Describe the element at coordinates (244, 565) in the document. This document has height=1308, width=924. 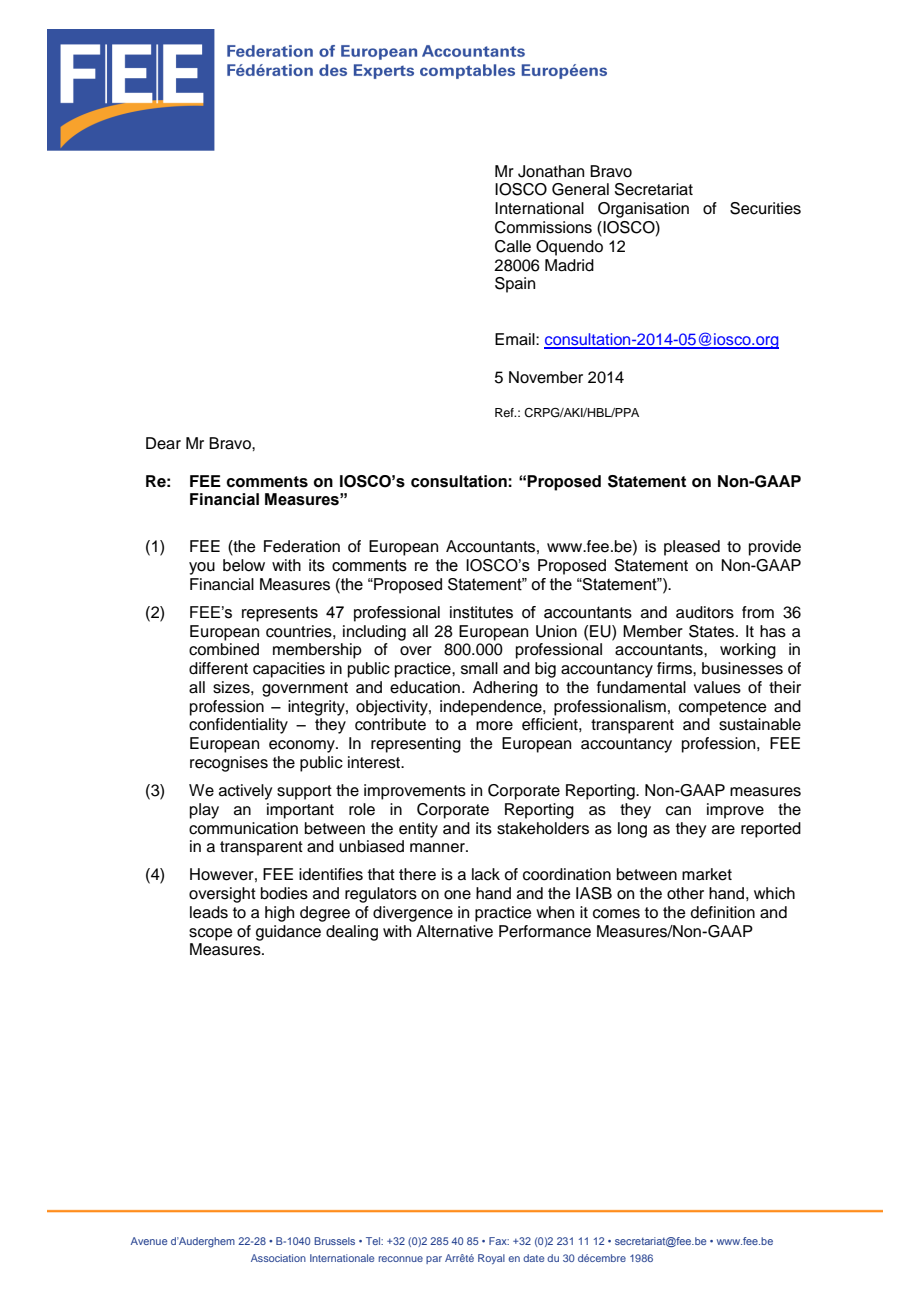
I see `below` at that location.
